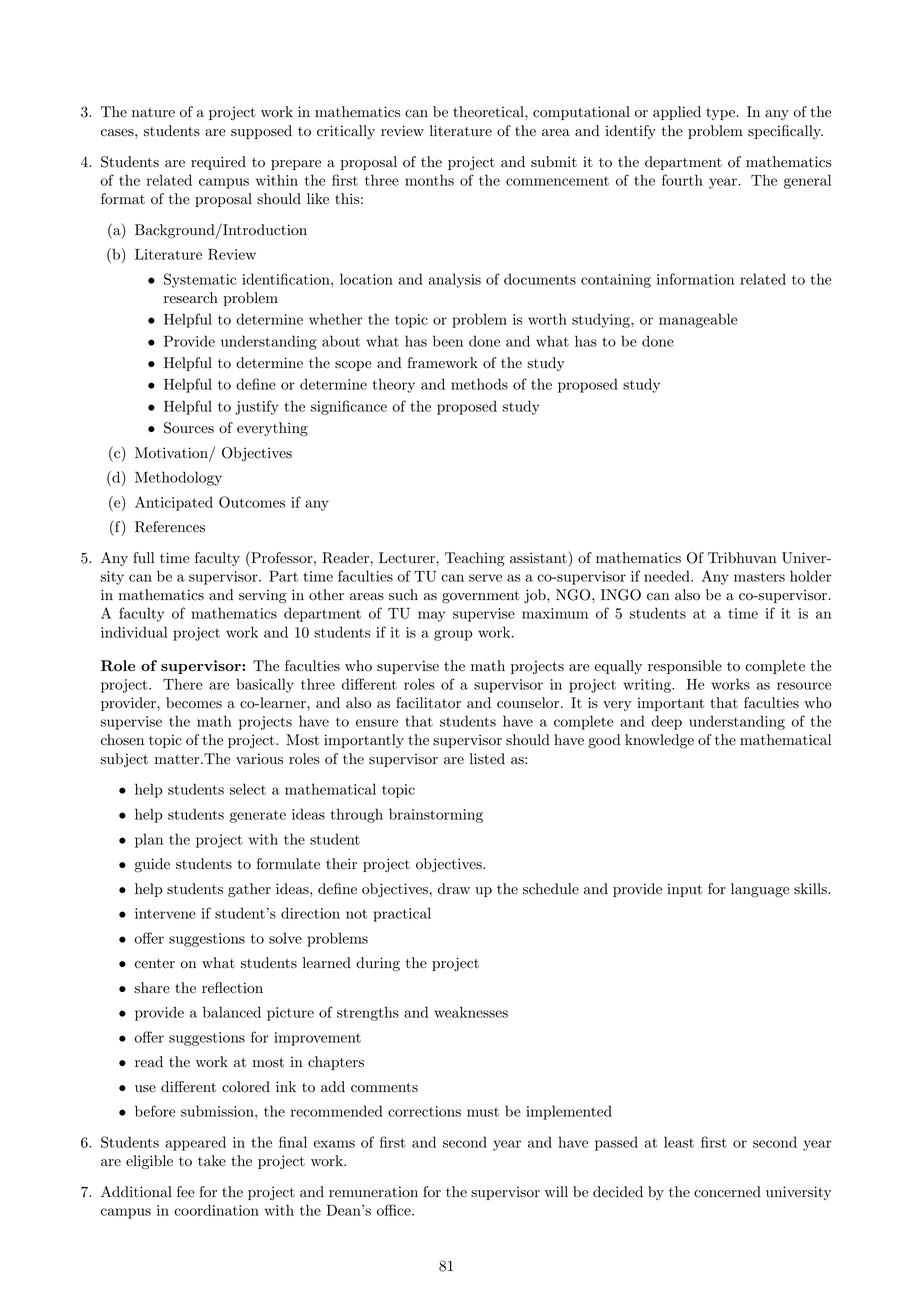 The image size is (924, 1308). What do you see at coordinates (489, 112) in the document?
I see `theoretical` at bounding box center [489, 112].
